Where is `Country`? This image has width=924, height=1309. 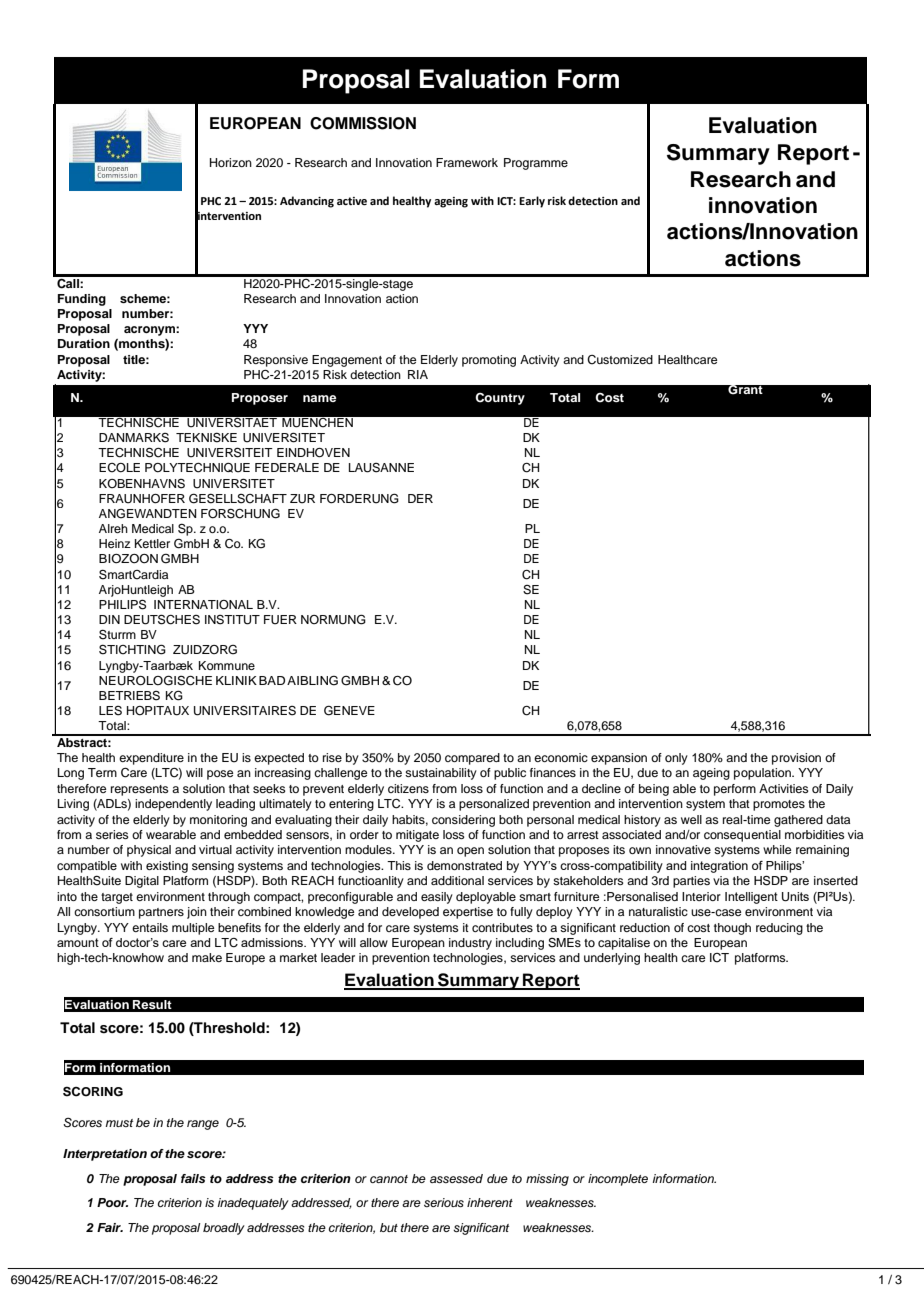 Country is located at coordinates (500, 399).
